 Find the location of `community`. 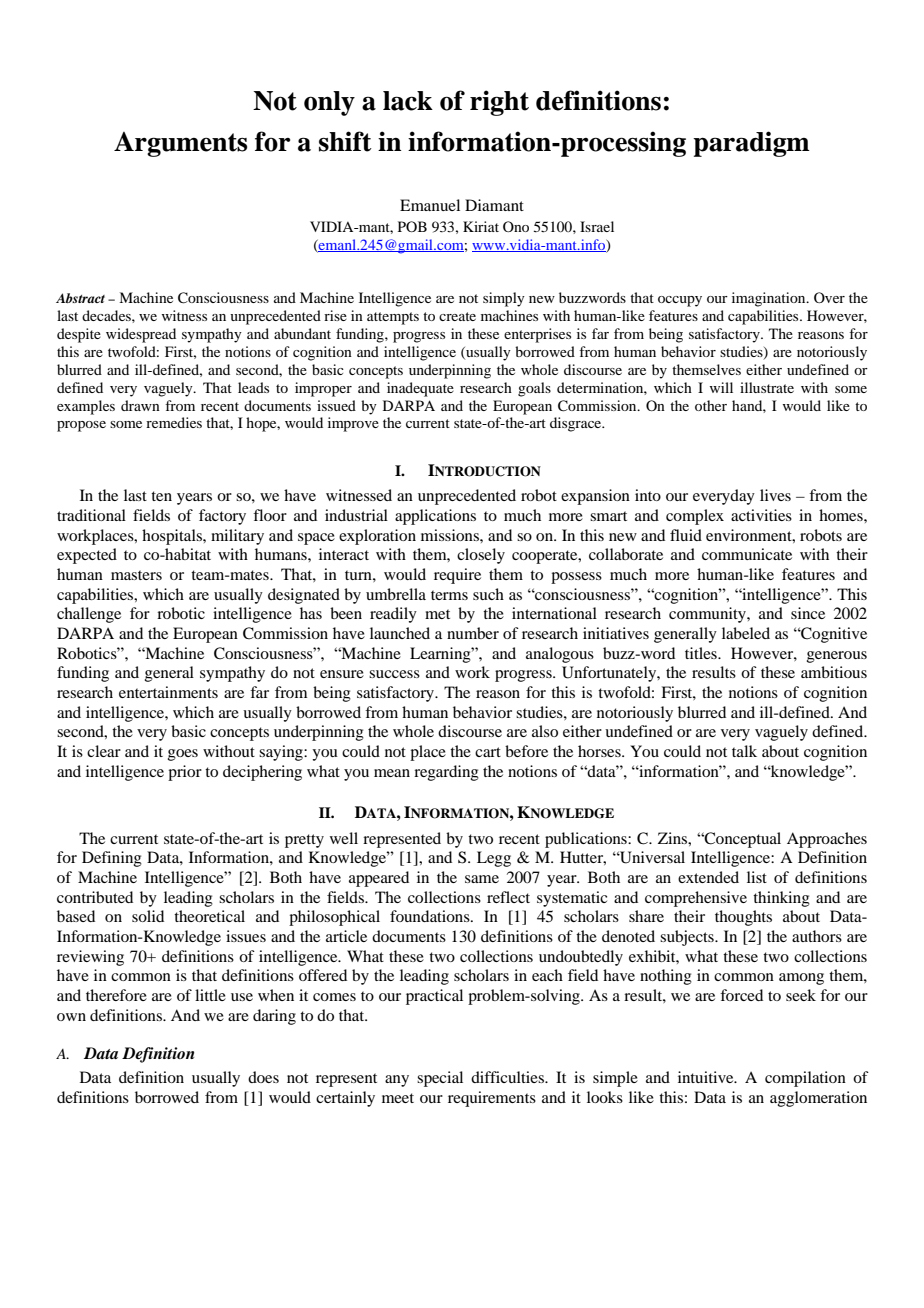

community is located at coordinates (708, 615).
